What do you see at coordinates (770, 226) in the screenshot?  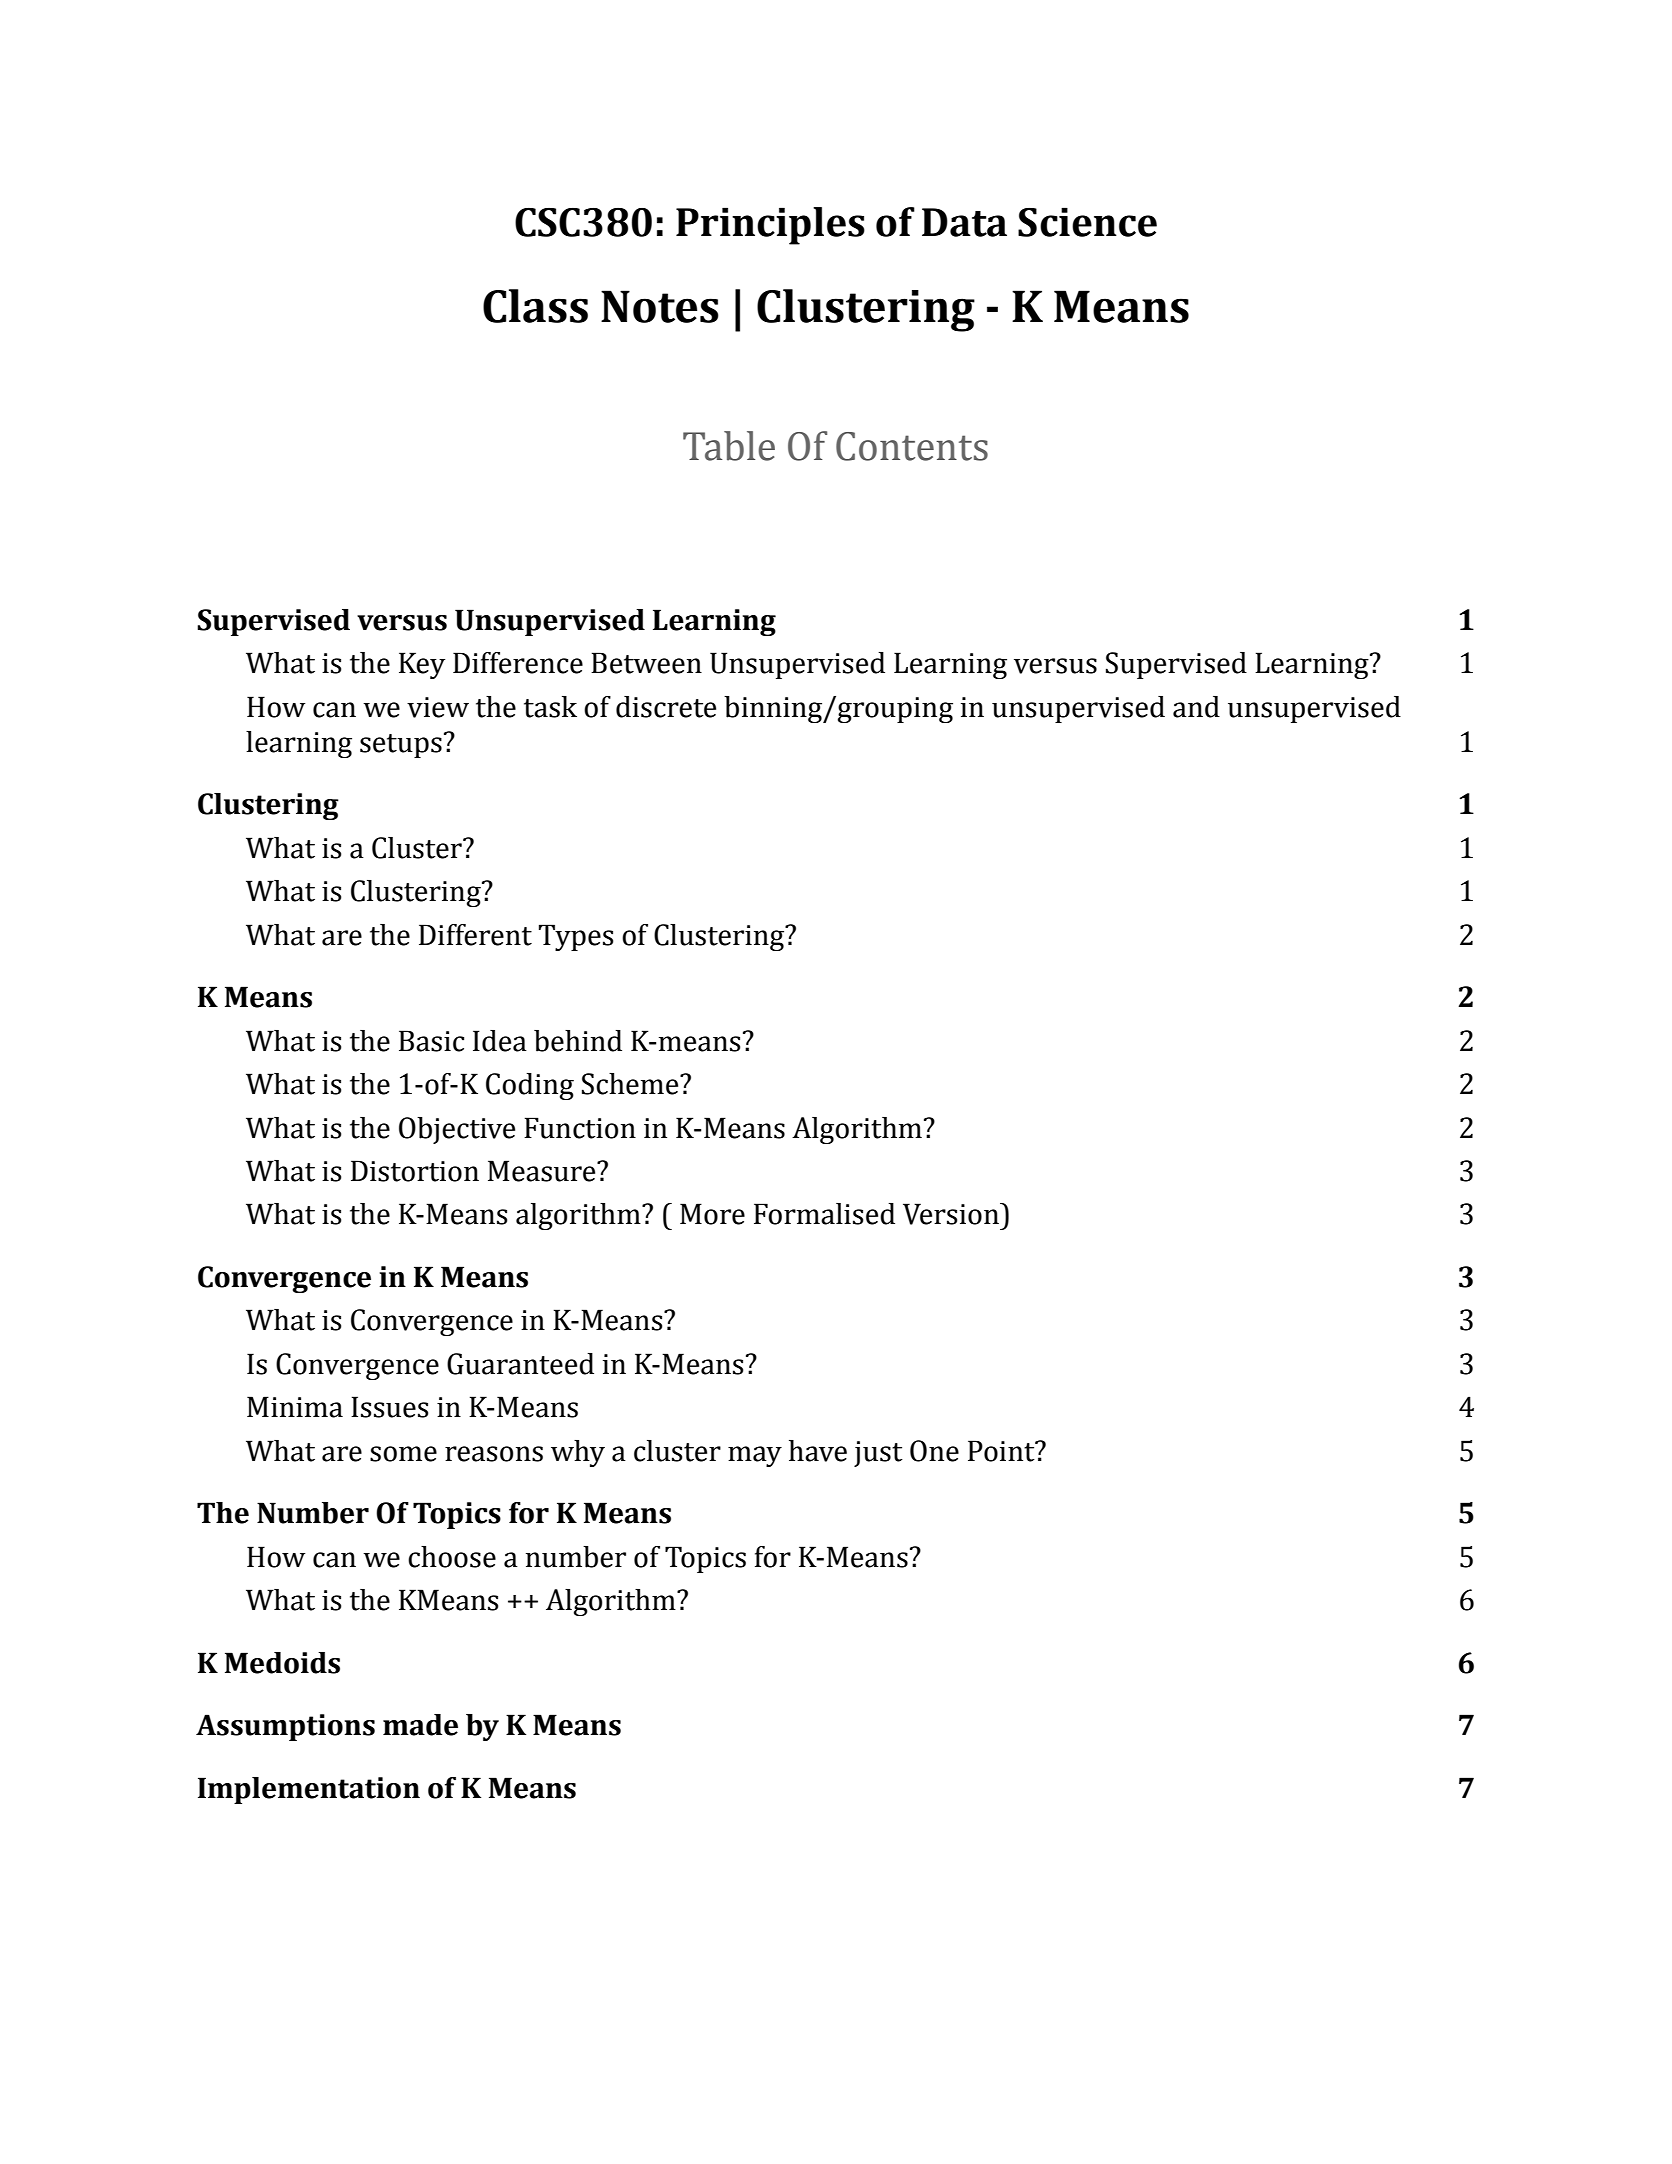 I see `Principles` at bounding box center [770, 226].
